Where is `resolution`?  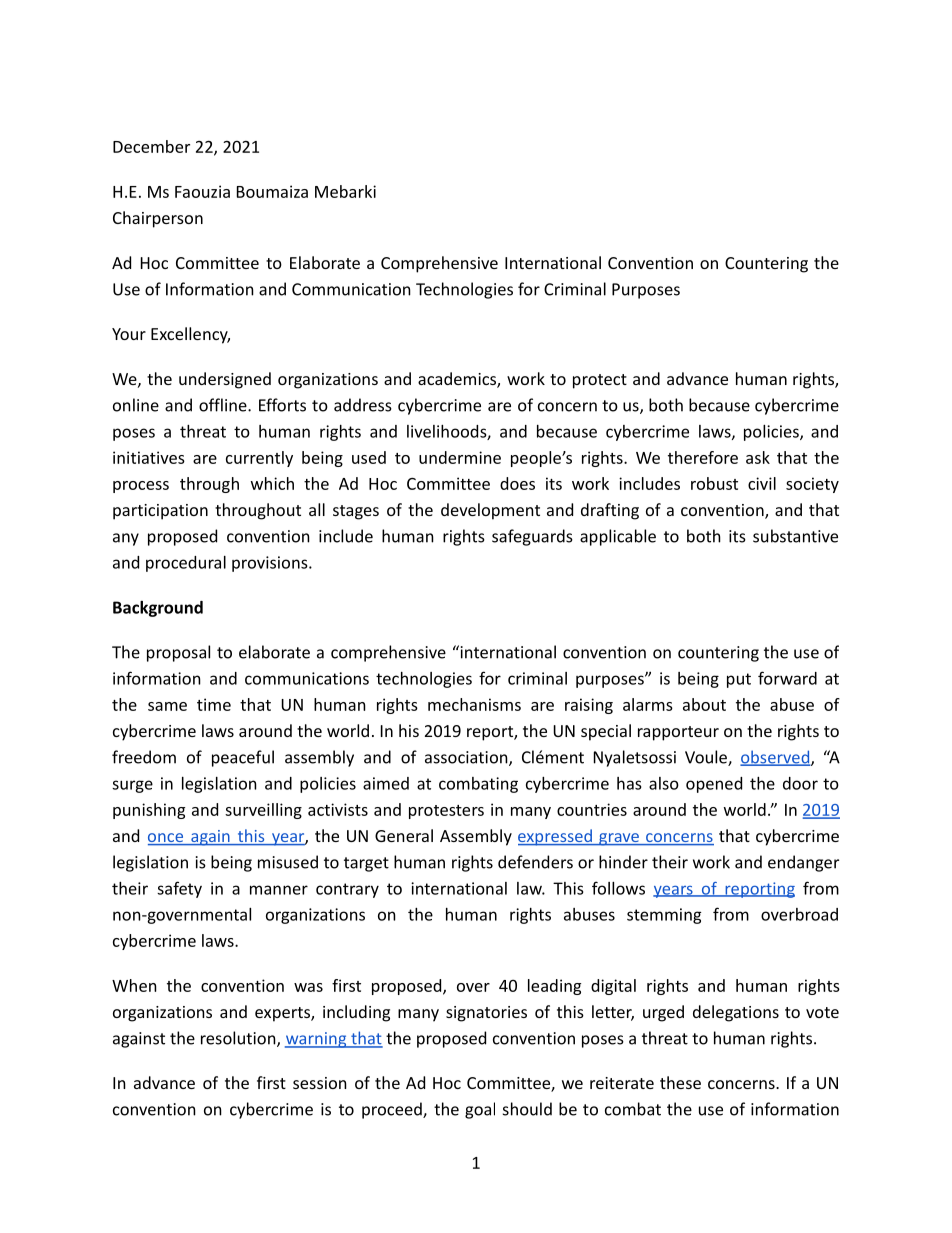 resolution is located at coordinates (239, 1039).
